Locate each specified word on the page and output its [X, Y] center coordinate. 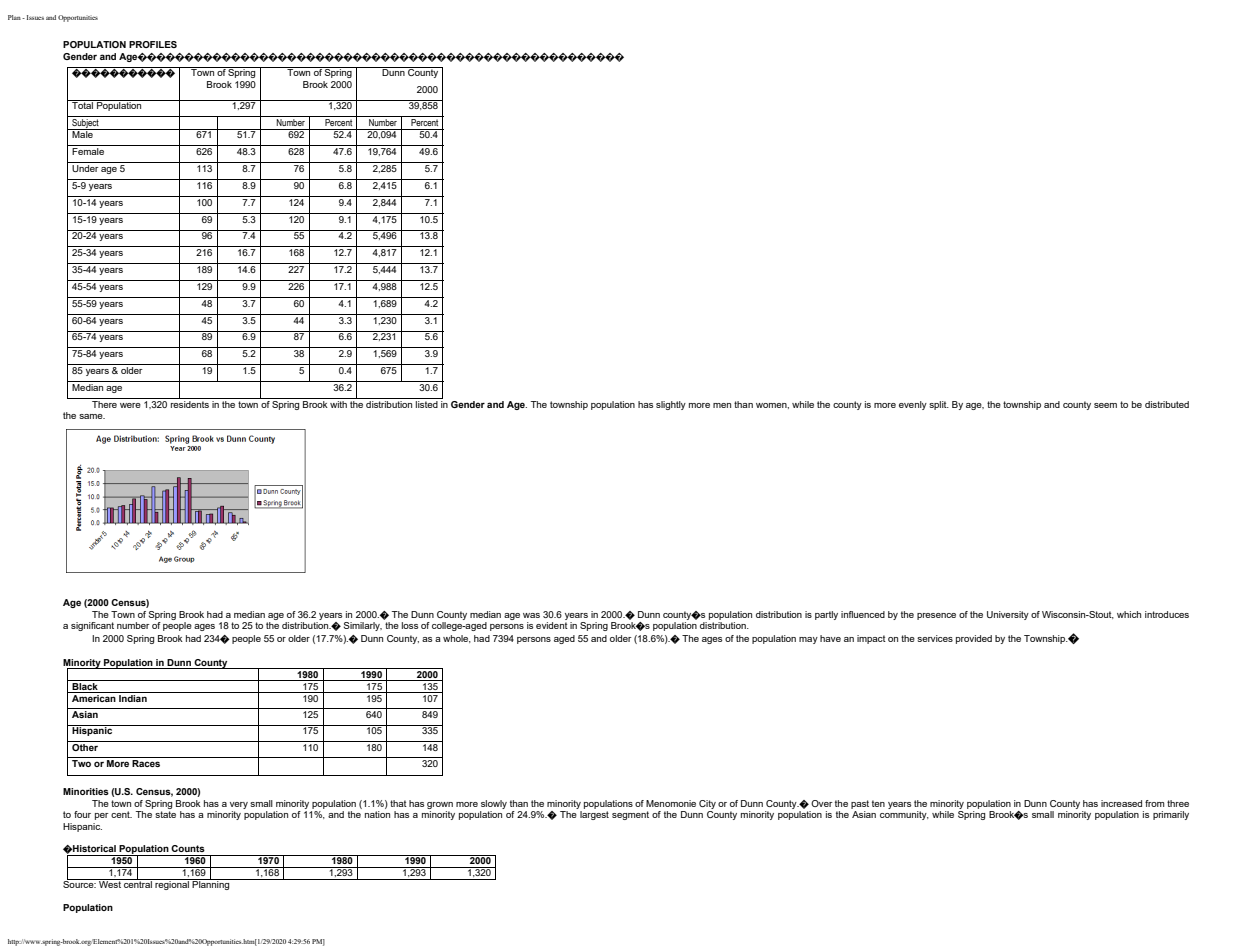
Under [85, 168]
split [939, 405]
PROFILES [153, 44]
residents [190, 403]
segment [630, 815]
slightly [671, 405]
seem [1105, 405]
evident [552, 625]
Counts [188, 848]
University [1008, 615]
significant [92, 626]
